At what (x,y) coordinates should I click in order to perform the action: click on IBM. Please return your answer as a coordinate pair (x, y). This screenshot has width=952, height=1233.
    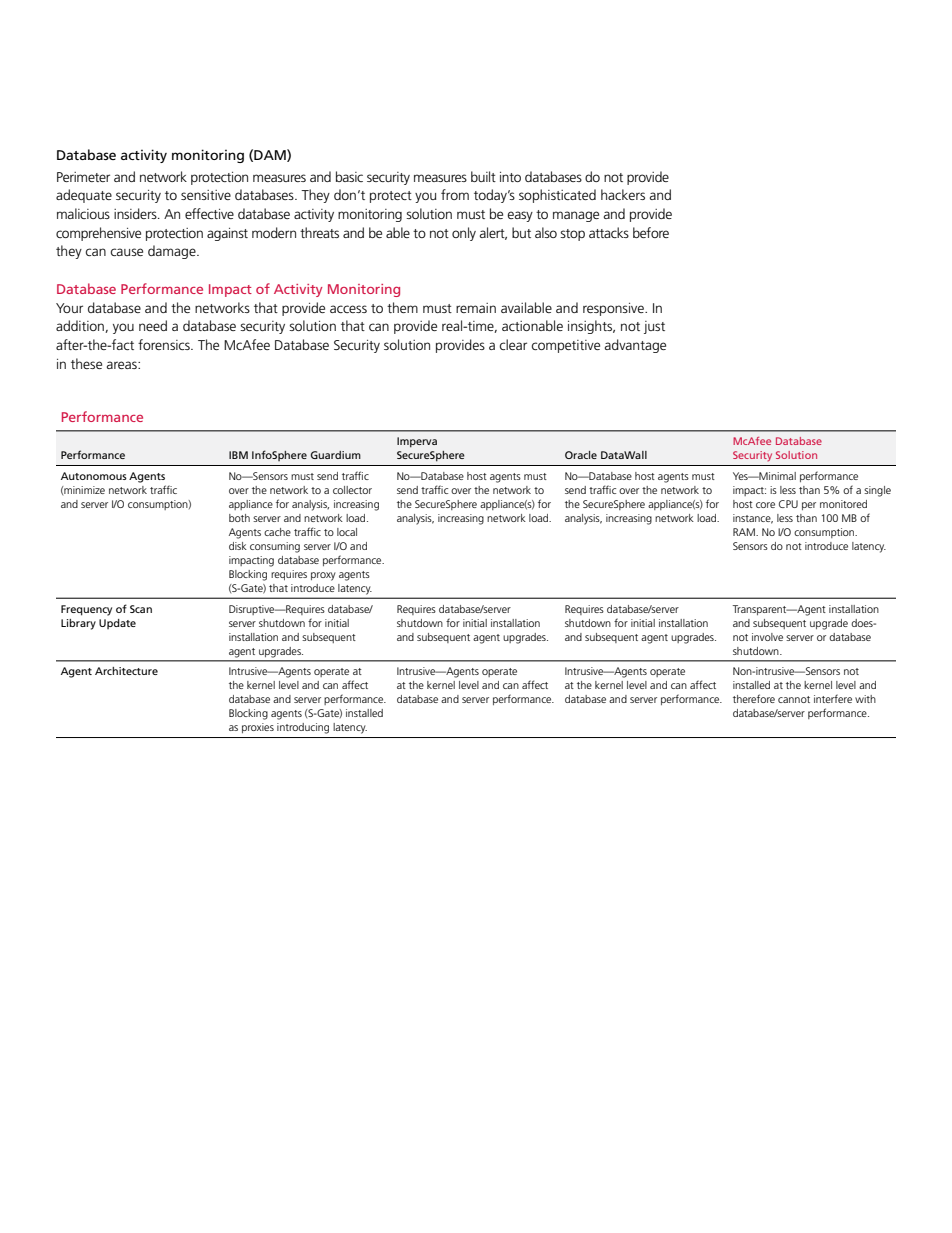
    Looking at the image, I should click on (238, 455).
